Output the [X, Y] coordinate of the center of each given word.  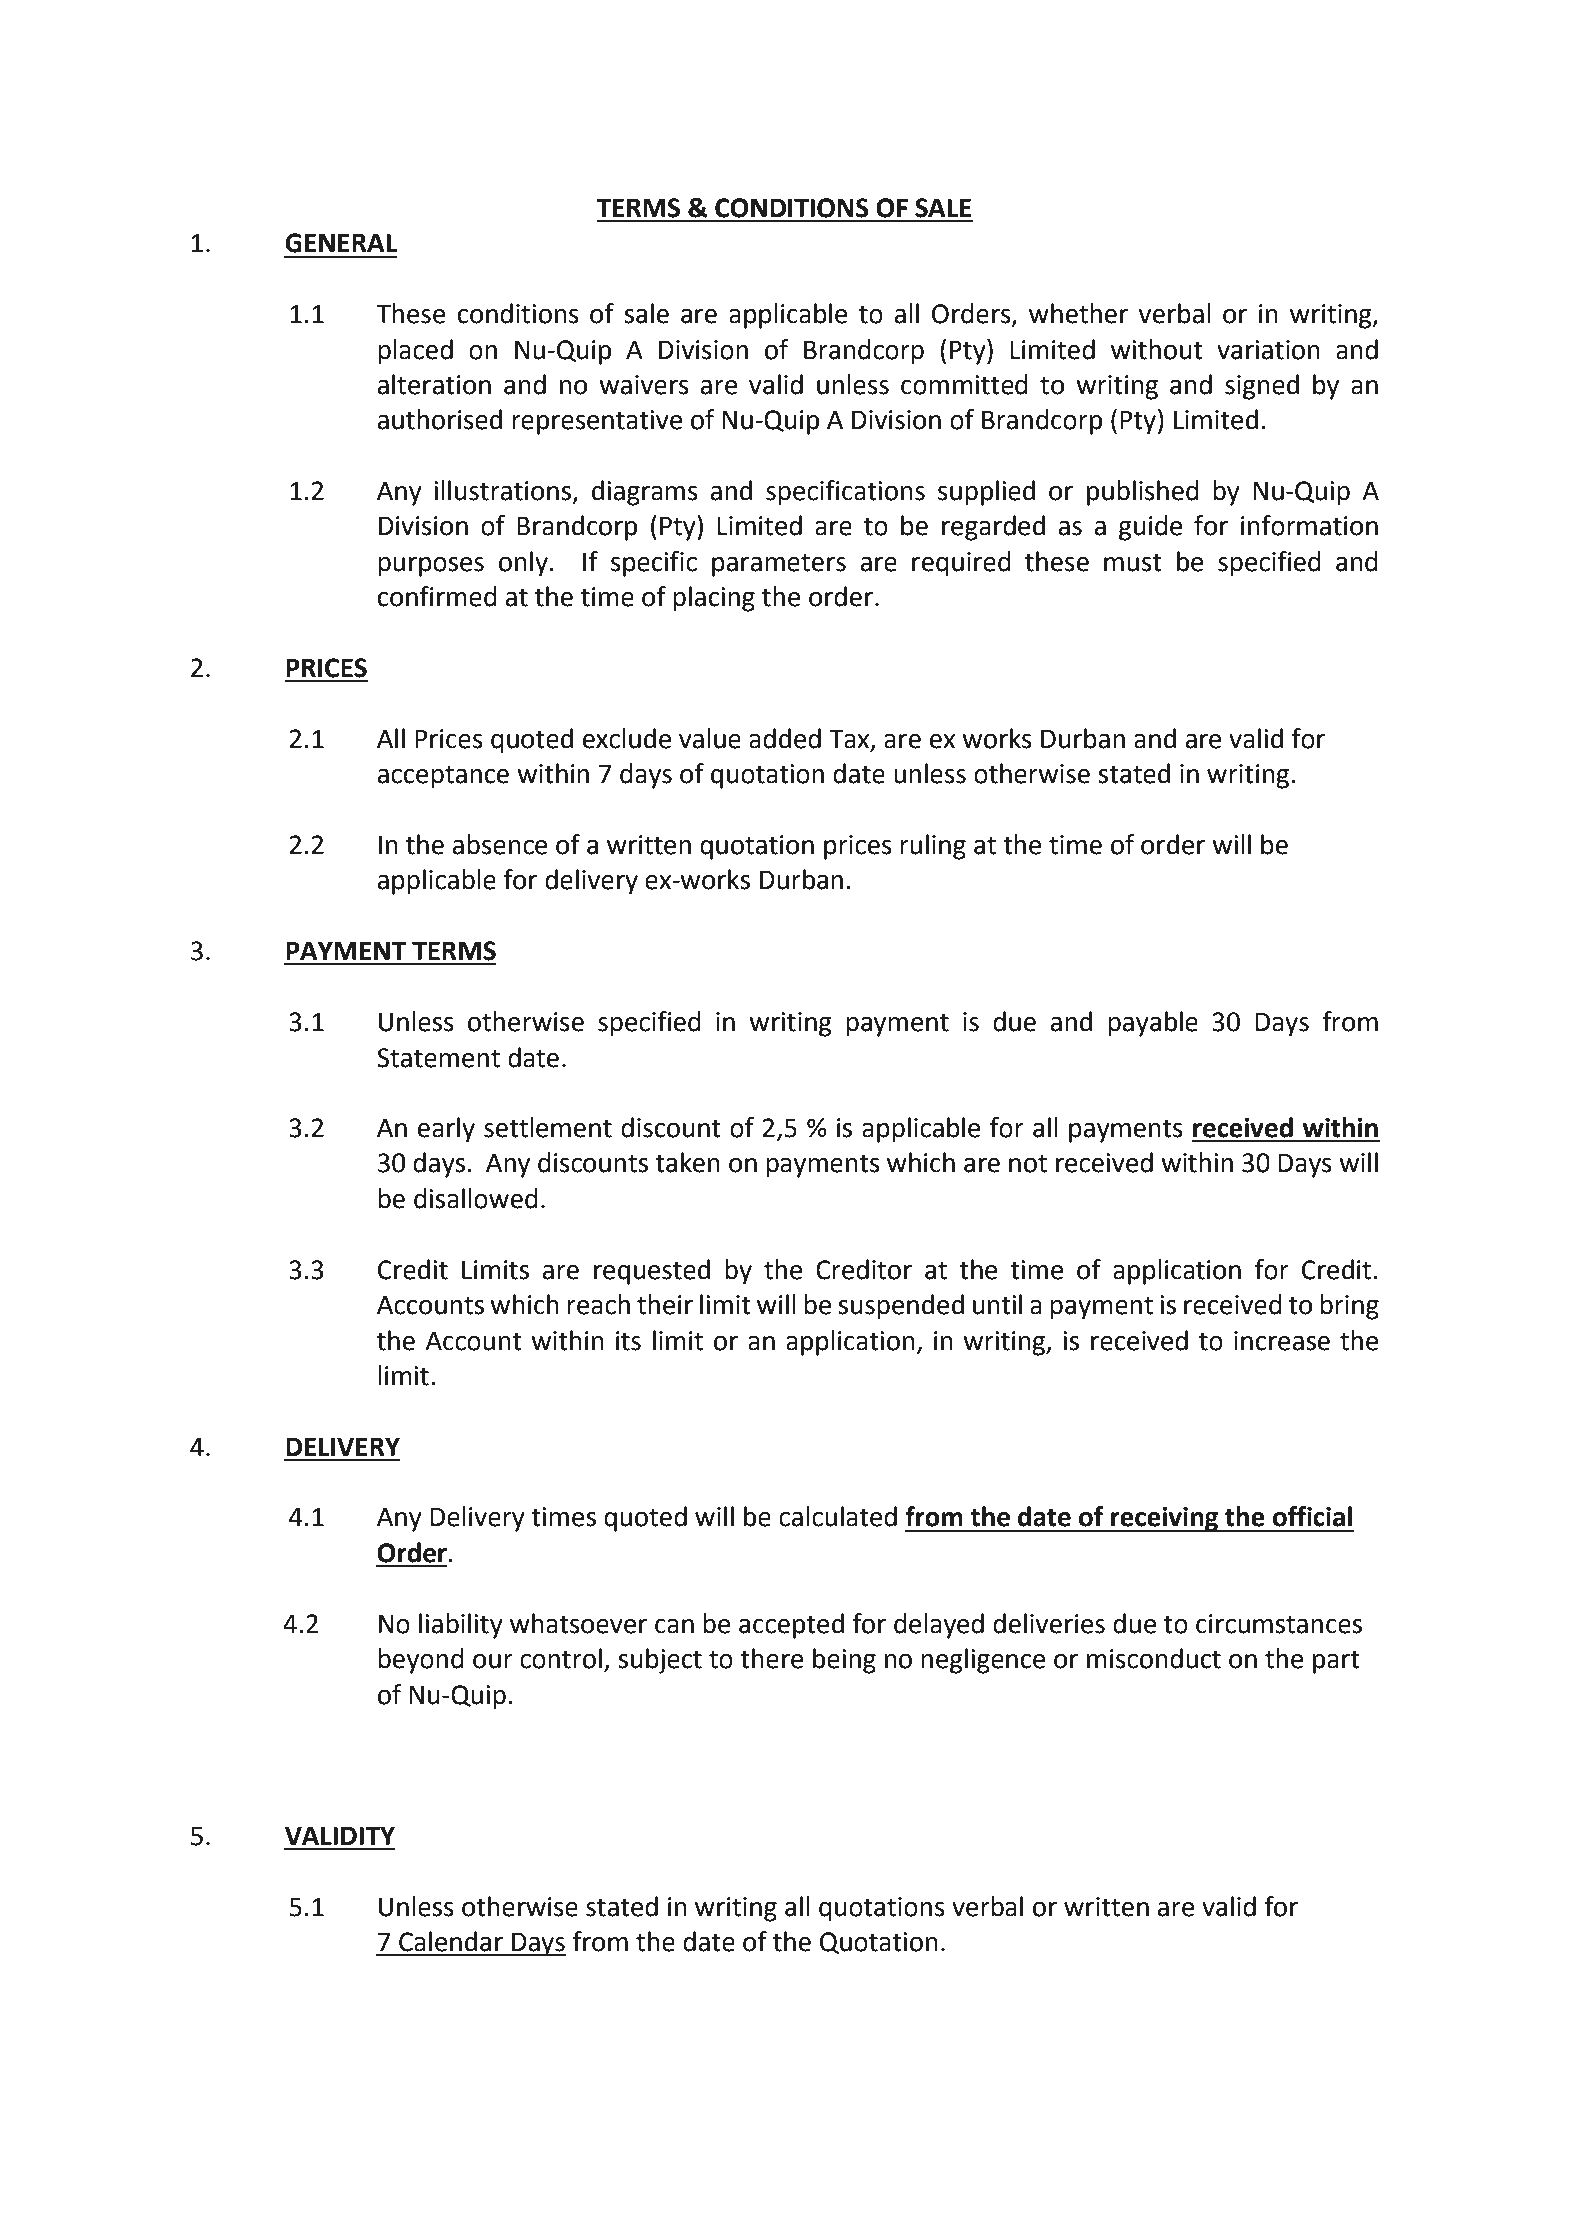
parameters [779, 565]
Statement [438, 1058]
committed [964, 384]
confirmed [437, 596]
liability [461, 1626]
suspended [901, 1307]
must [1133, 562]
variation [1268, 350]
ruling [933, 847]
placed [415, 352]
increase [1282, 1341]
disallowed [476, 1198]
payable [1153, 1024]
